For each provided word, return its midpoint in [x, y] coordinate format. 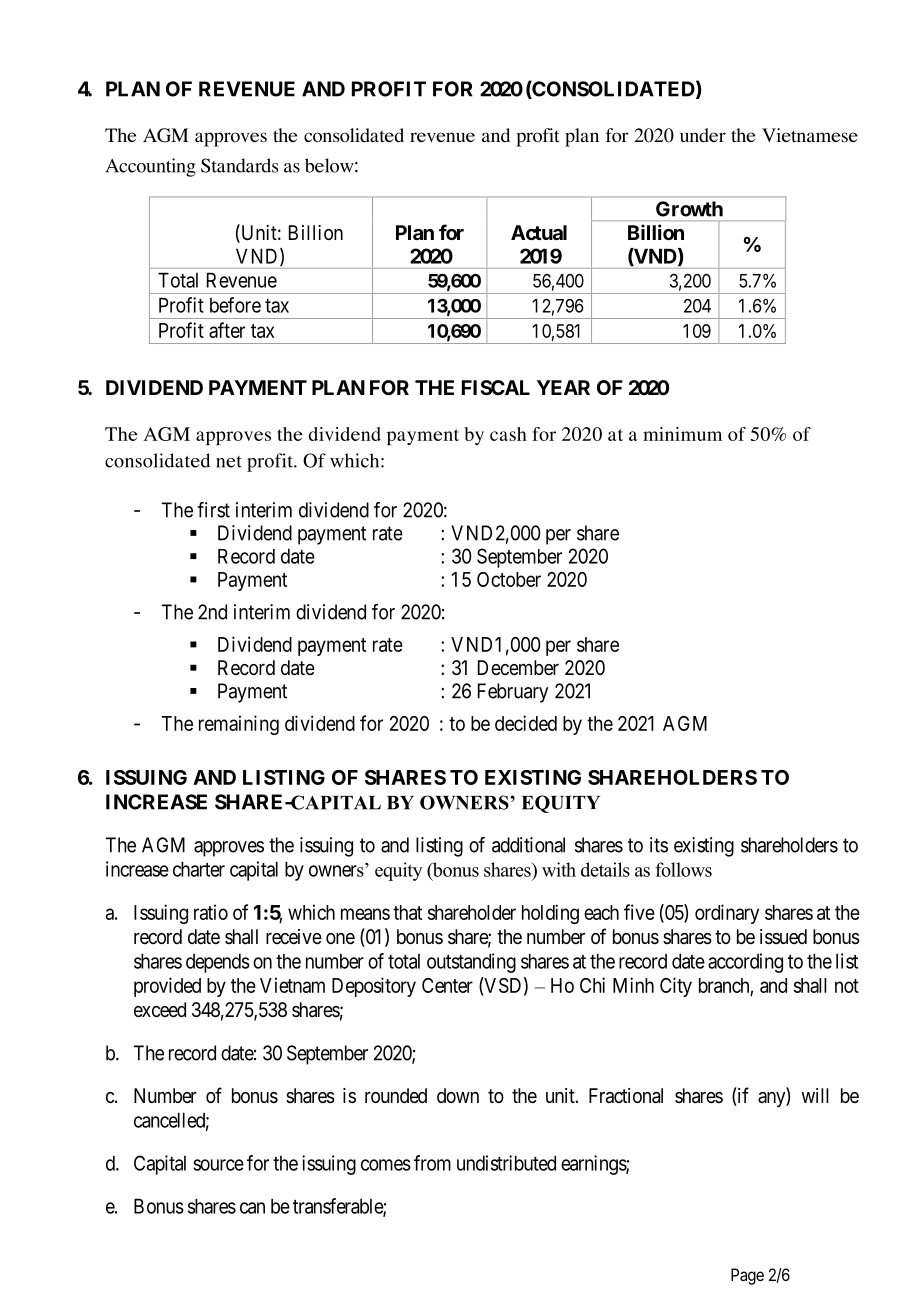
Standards [240, 165]
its [659, 845]
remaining [239, 725]
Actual [539, 232]
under [703, 135]
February [513, 693]
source [218, 1165]
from [432, 1163]
